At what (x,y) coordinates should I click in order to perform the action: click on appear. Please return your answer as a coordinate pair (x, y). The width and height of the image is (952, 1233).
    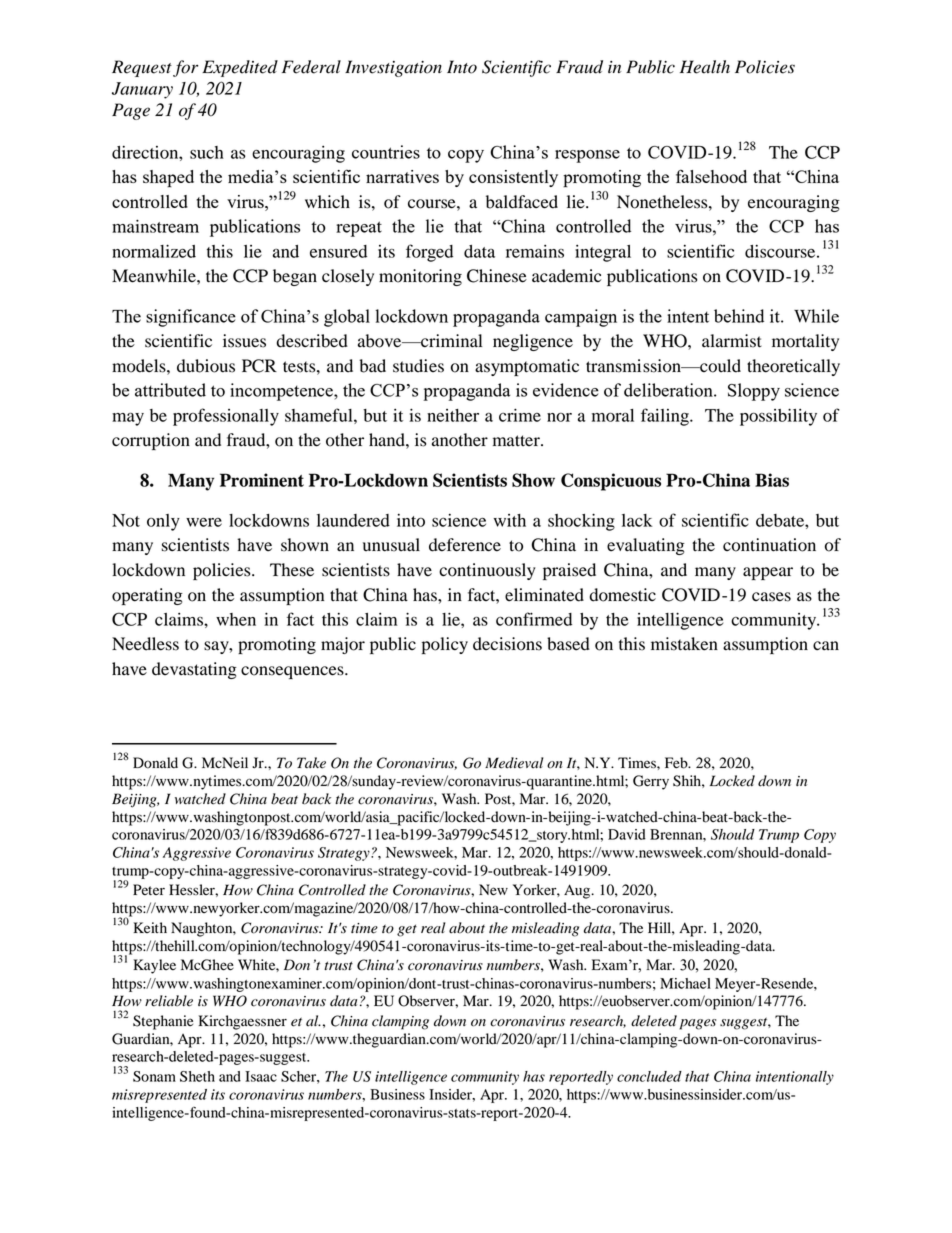
    Looking at the image, I should click on (768, 573).
